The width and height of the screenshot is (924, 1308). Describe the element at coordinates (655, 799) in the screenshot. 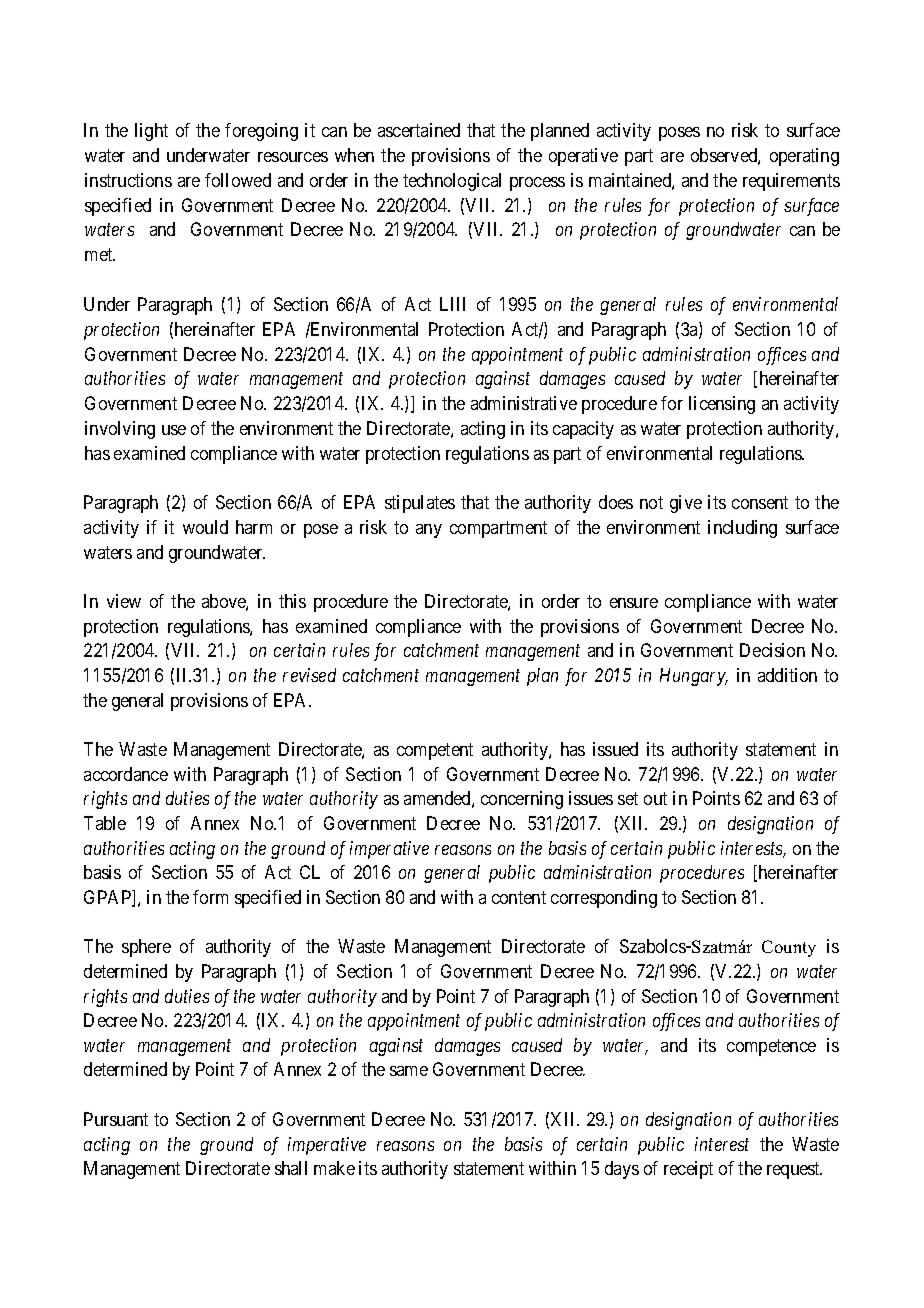

I see `out` at that location.
